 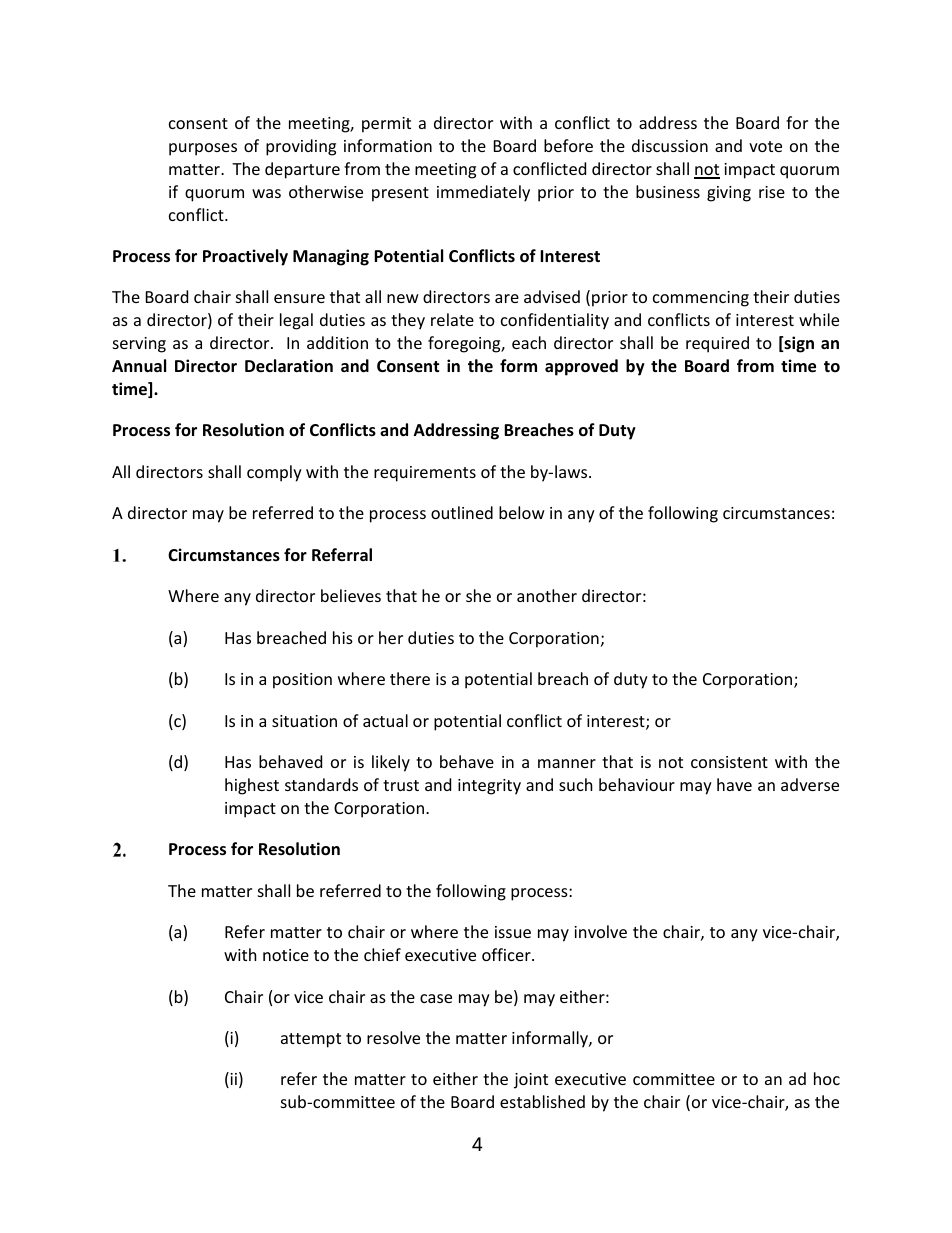 What do you see at coordinates (765, 146) in the image?
I see `vote` at bounding box center [765, 146].
